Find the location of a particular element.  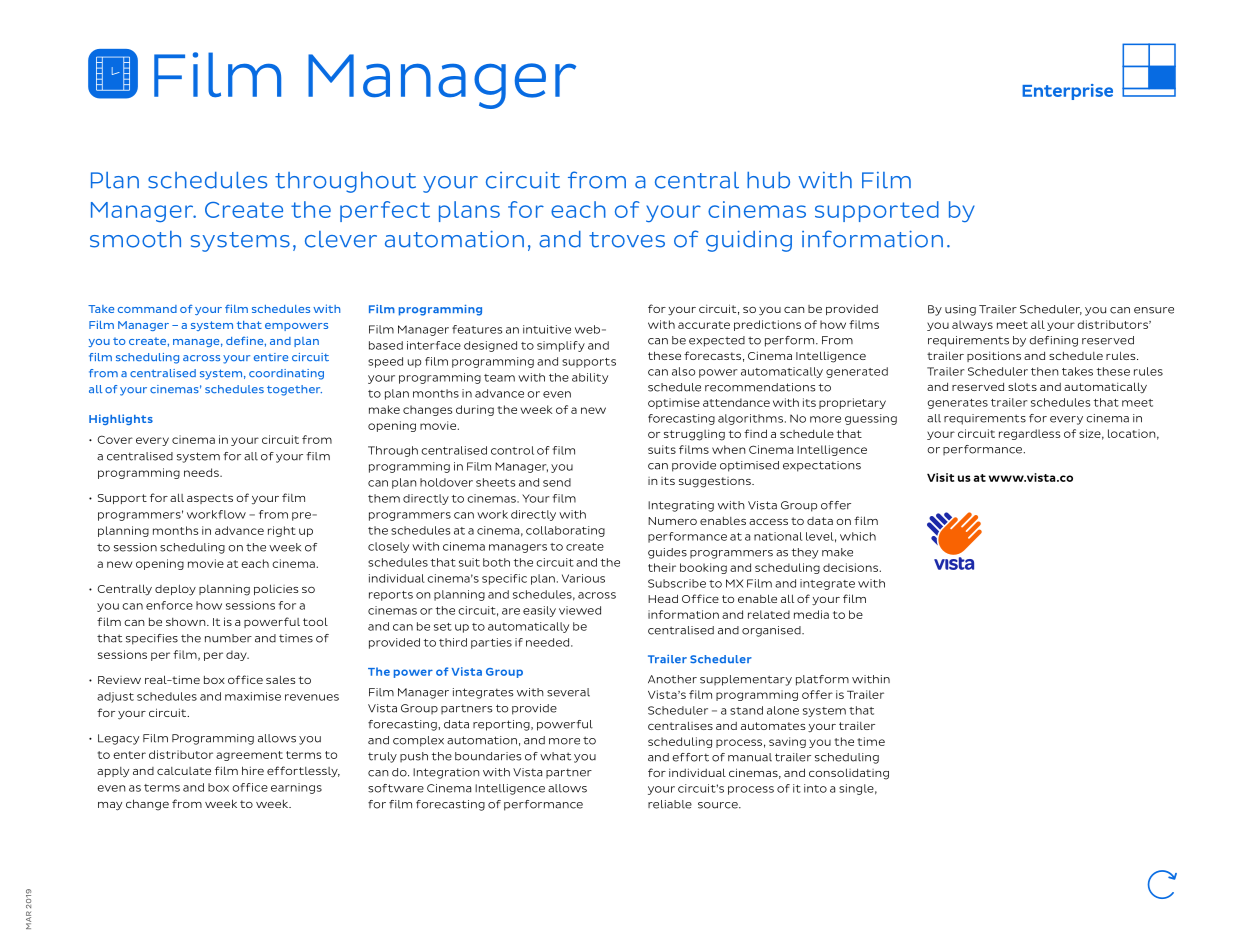

number is located at coordinates (228, 638).
